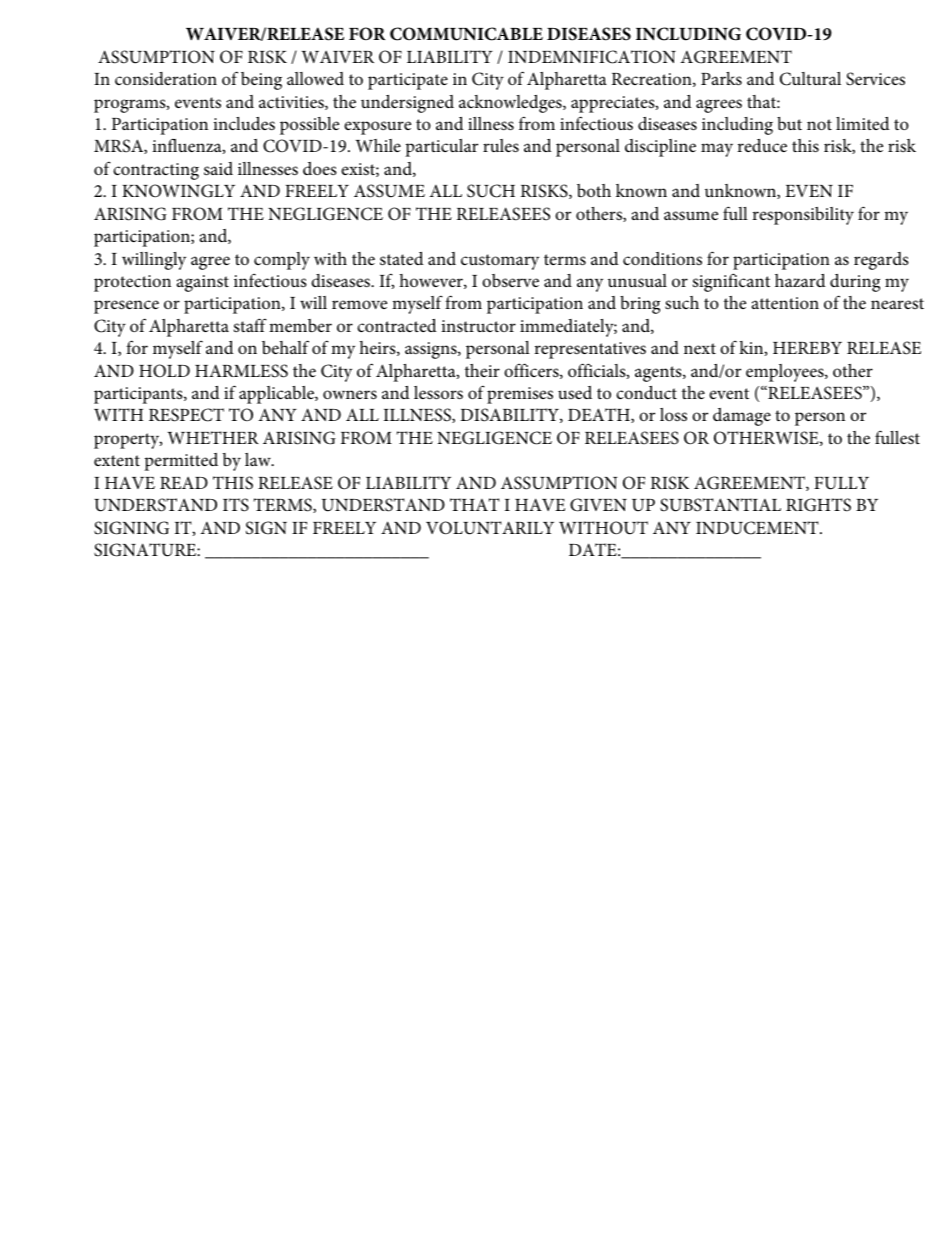  Describe the element at coordinates (762, 145) in the image. I see `reduce` at that location.
